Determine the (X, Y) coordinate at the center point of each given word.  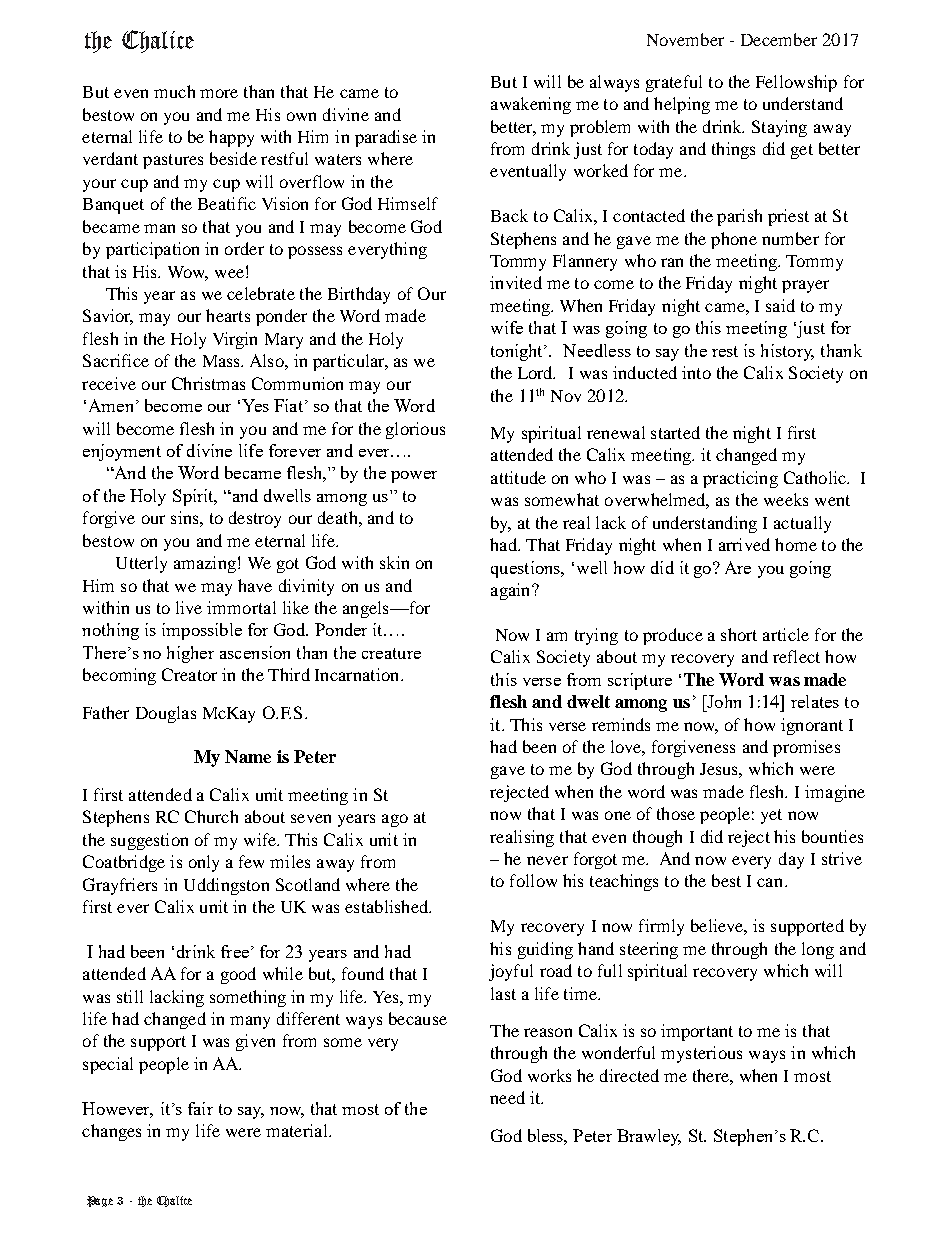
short (739, 634)
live (189, 607)
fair (200, 1108)
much (174, 91)
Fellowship (796, 83)
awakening (531, 105)
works (549, 1075)
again (512, 591)
